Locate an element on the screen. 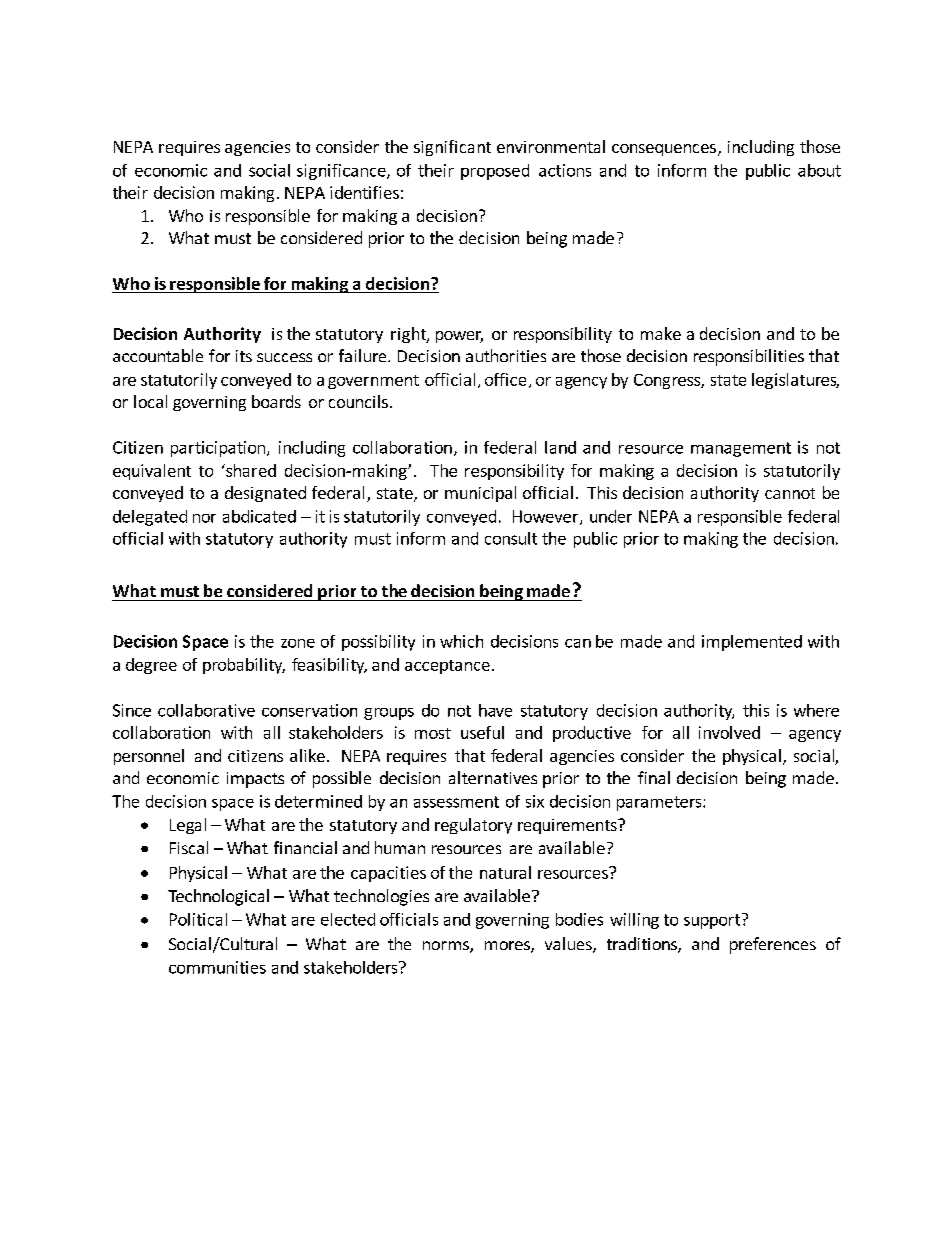 This screenshot has width=952, height=1233. impacts is located at coordinates (255, 780).
